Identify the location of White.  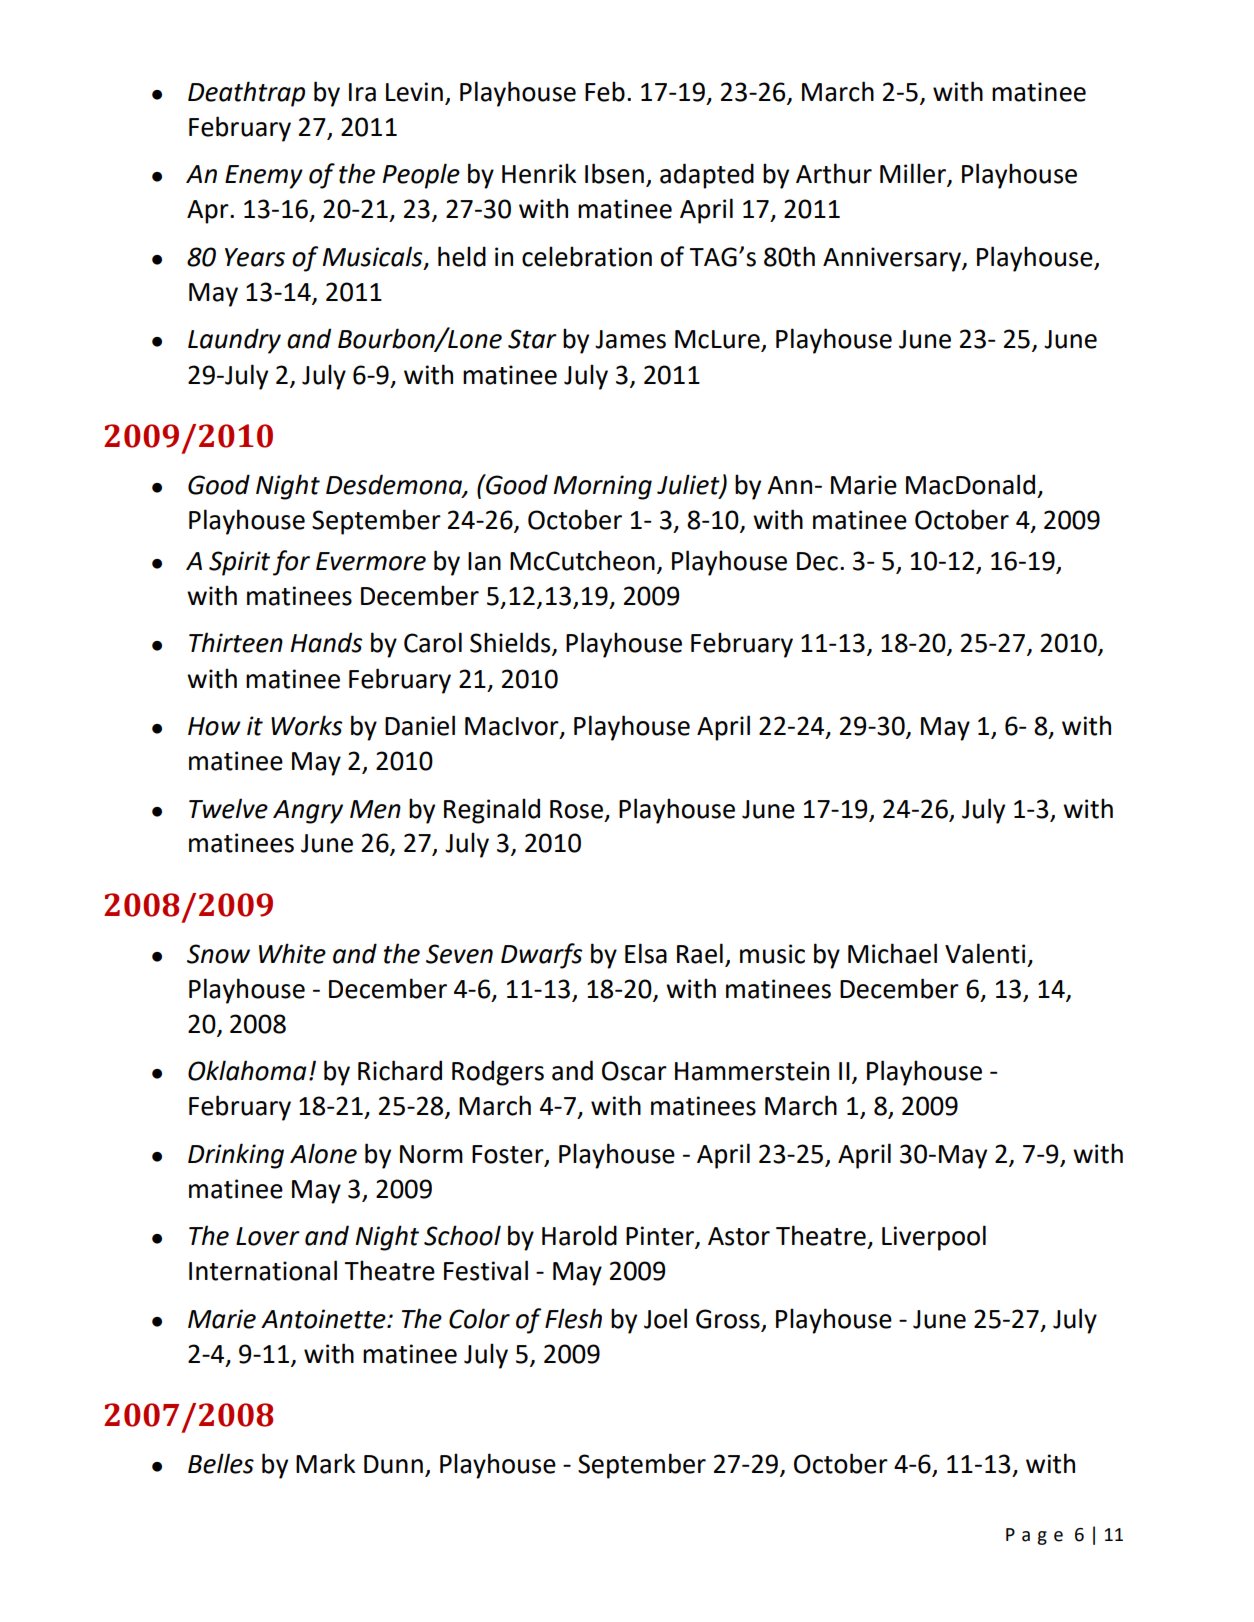
(292, 953).
